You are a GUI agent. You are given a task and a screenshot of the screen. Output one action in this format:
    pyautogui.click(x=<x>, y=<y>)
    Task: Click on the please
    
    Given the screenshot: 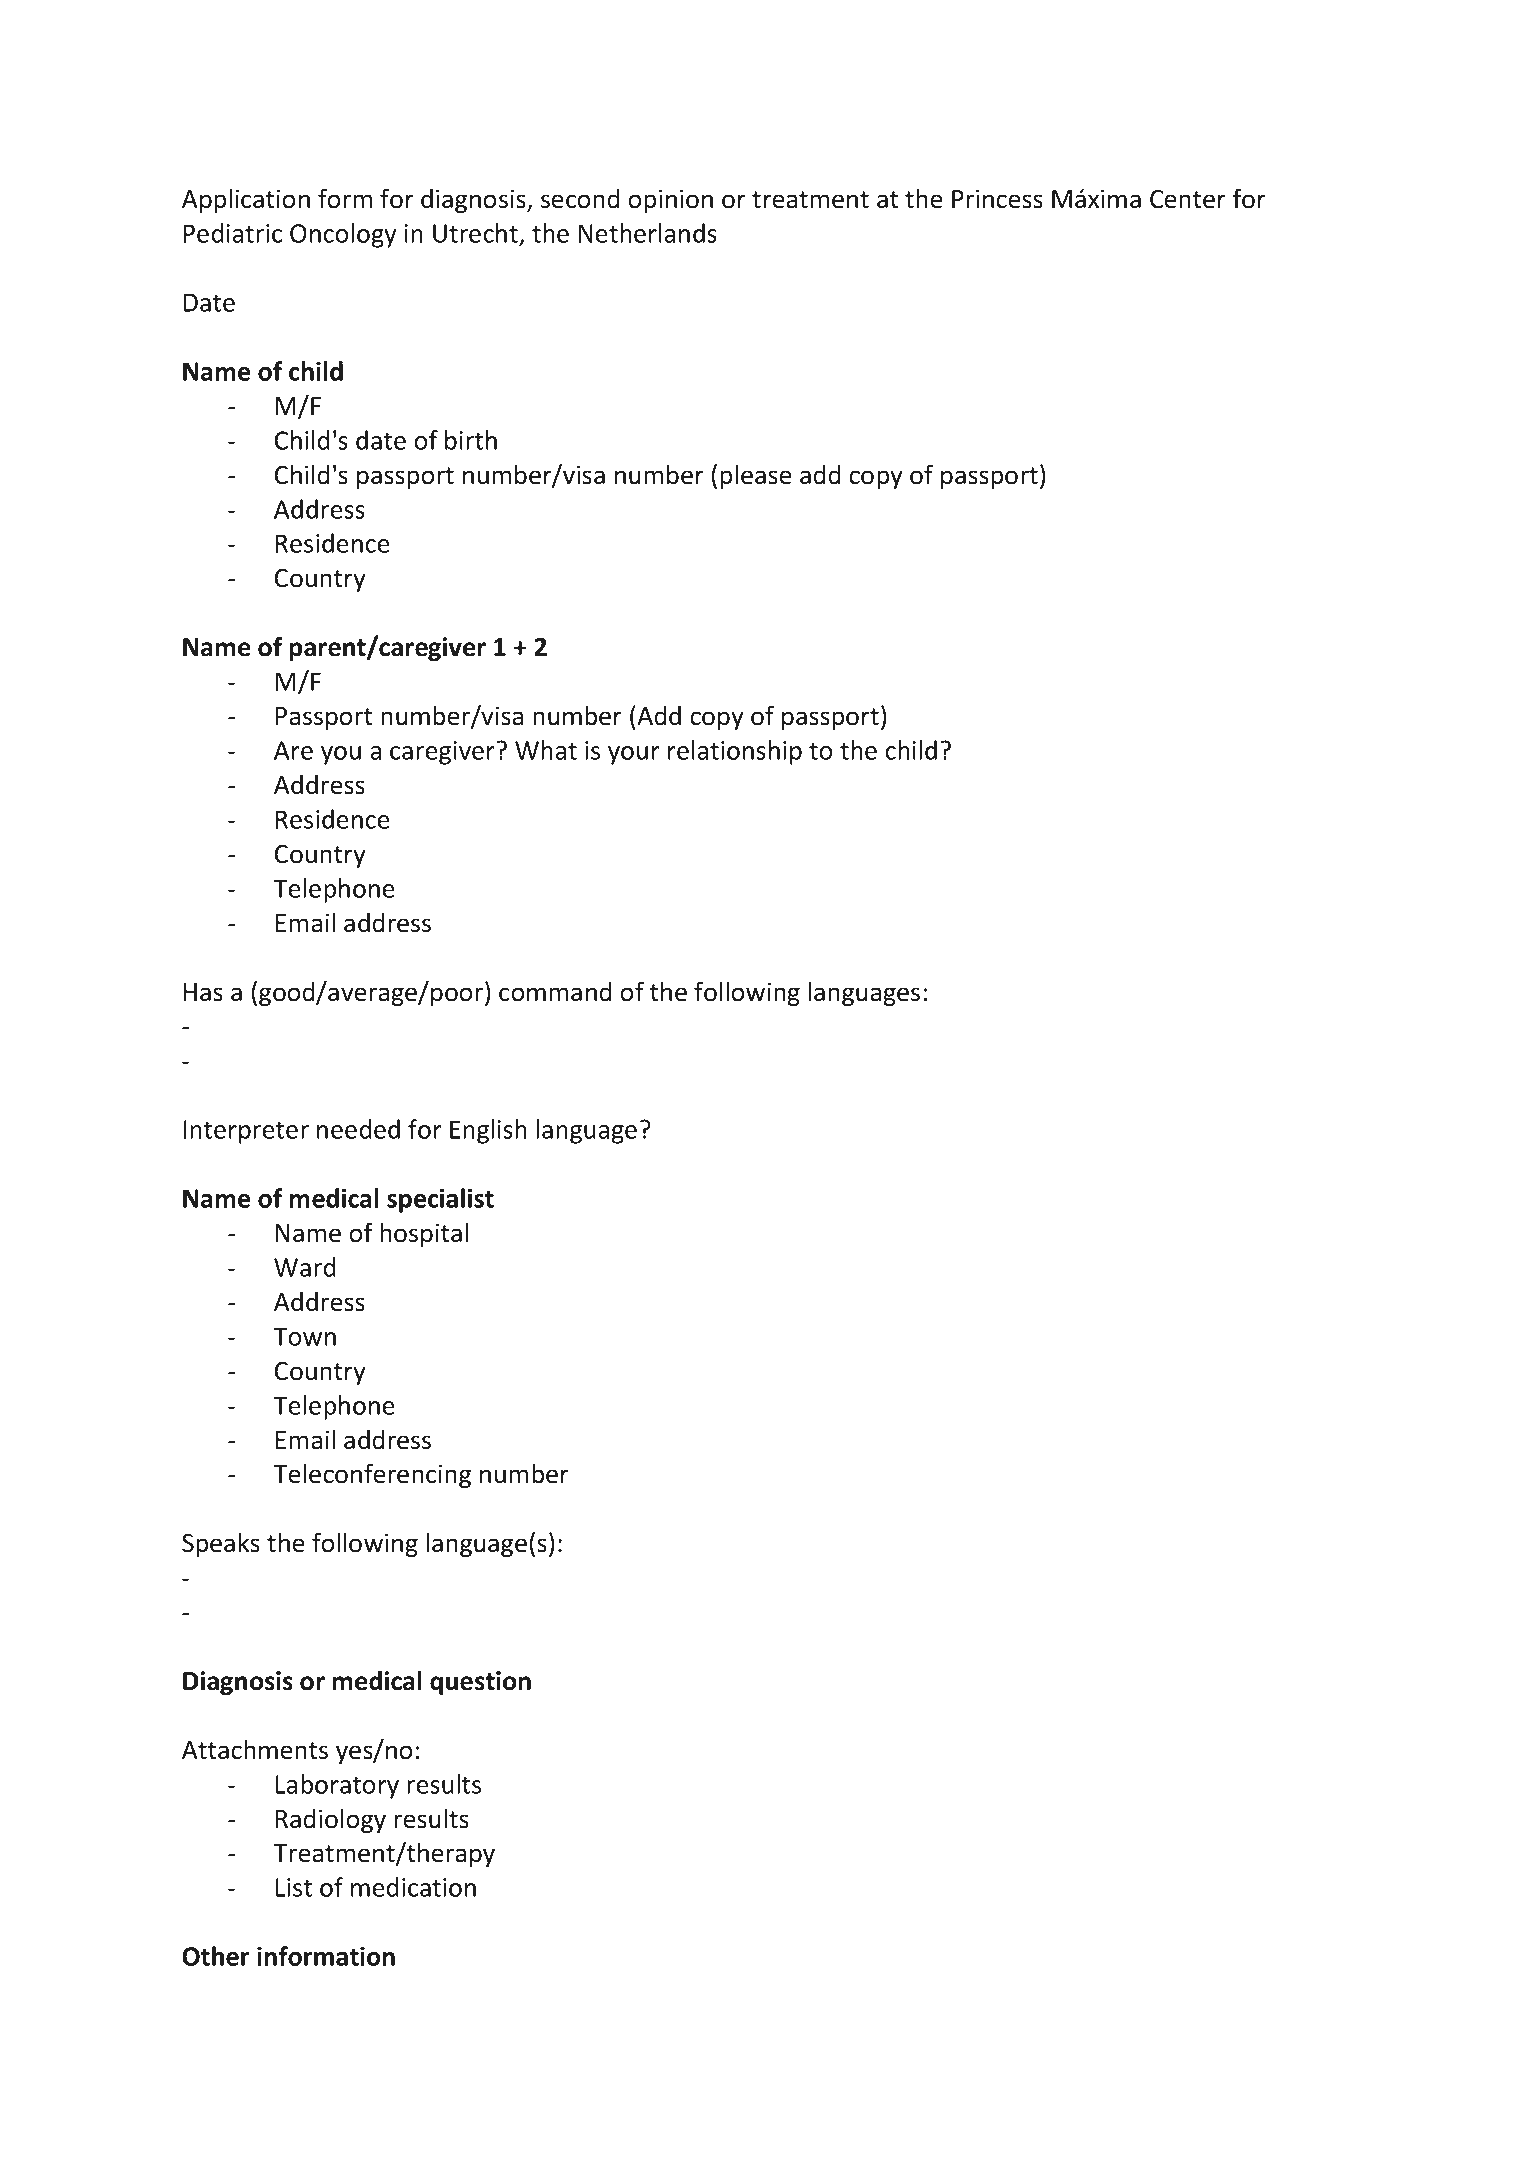 What is the action you would take?
    pyautogui.click(x=756, y=476)
